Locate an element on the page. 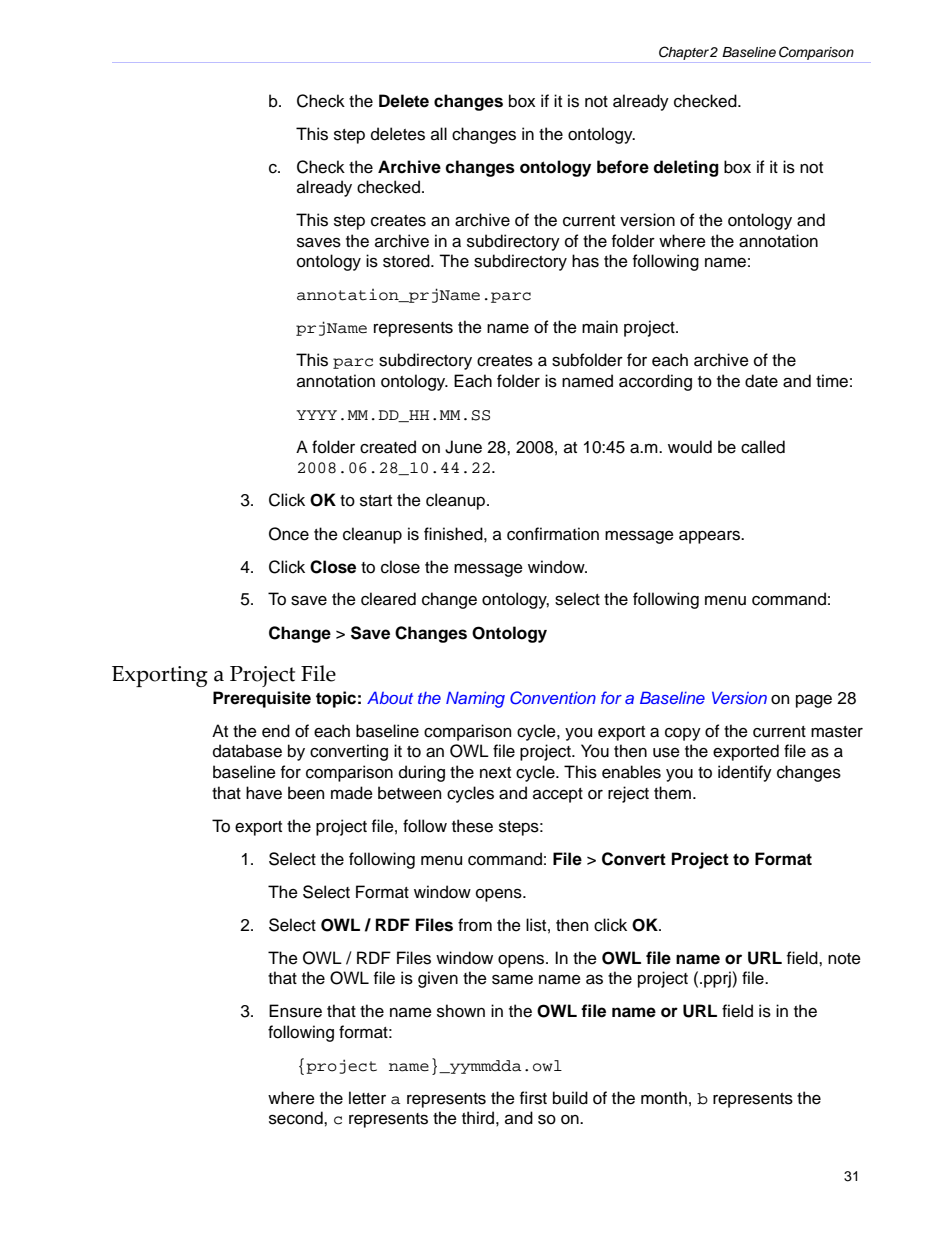  second is located at coordinates (297, 1118).
